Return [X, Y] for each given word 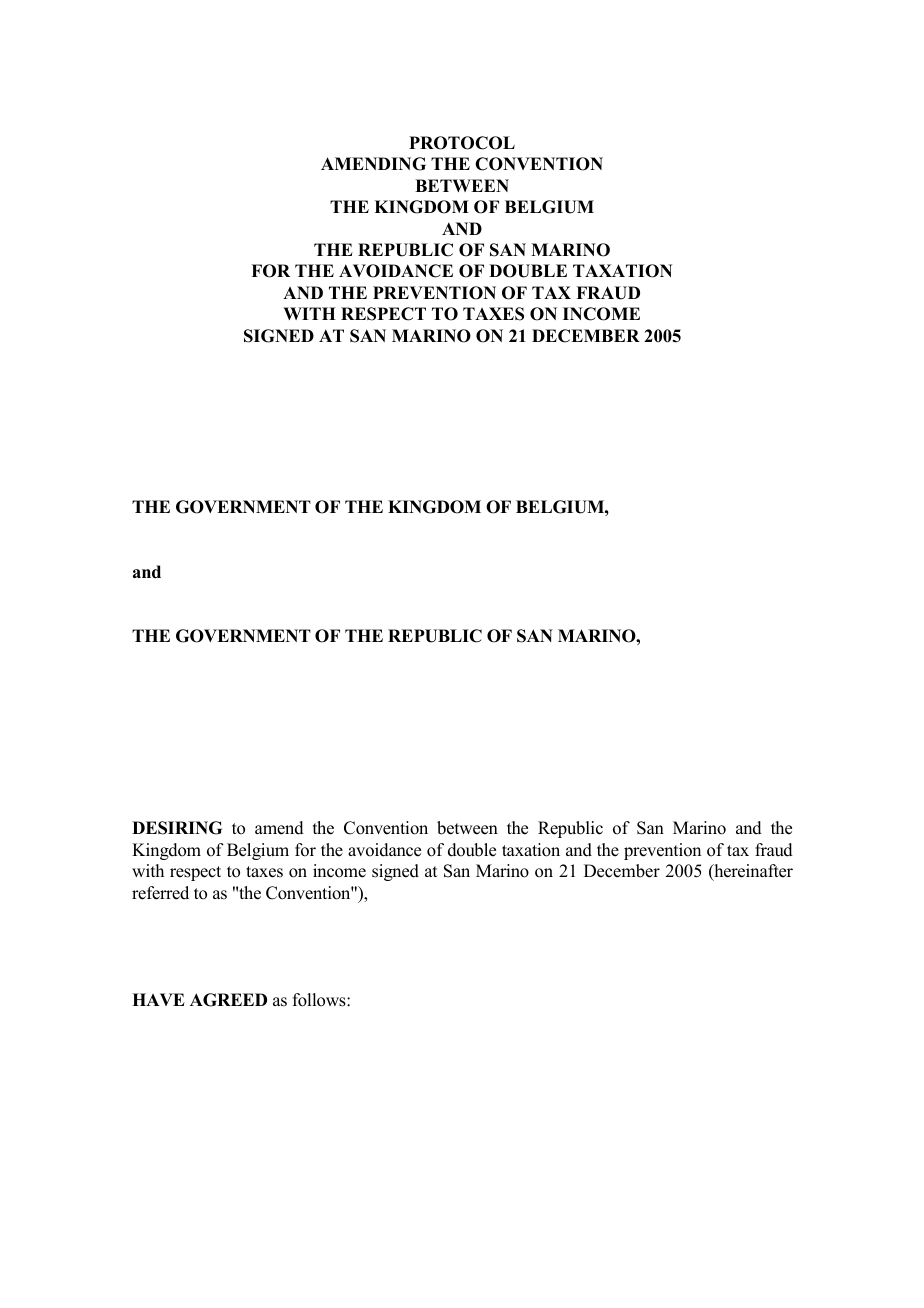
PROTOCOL [462, 143]
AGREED [228, 1000]
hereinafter [752, 872]
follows [320, 1000]
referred [160, 893]
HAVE [158, 999]
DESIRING [177, 828]
